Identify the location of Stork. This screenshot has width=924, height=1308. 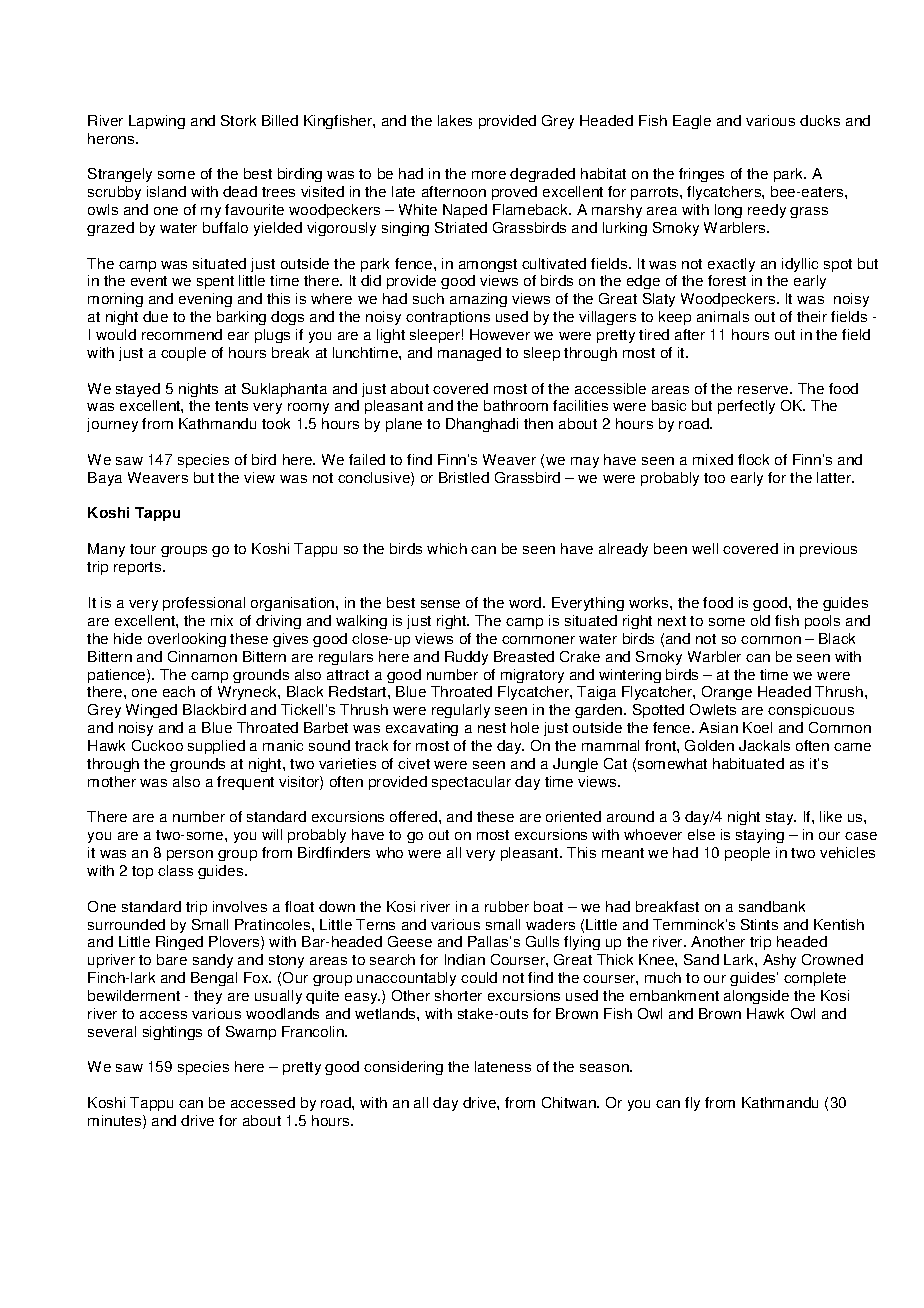
(238, 120).
